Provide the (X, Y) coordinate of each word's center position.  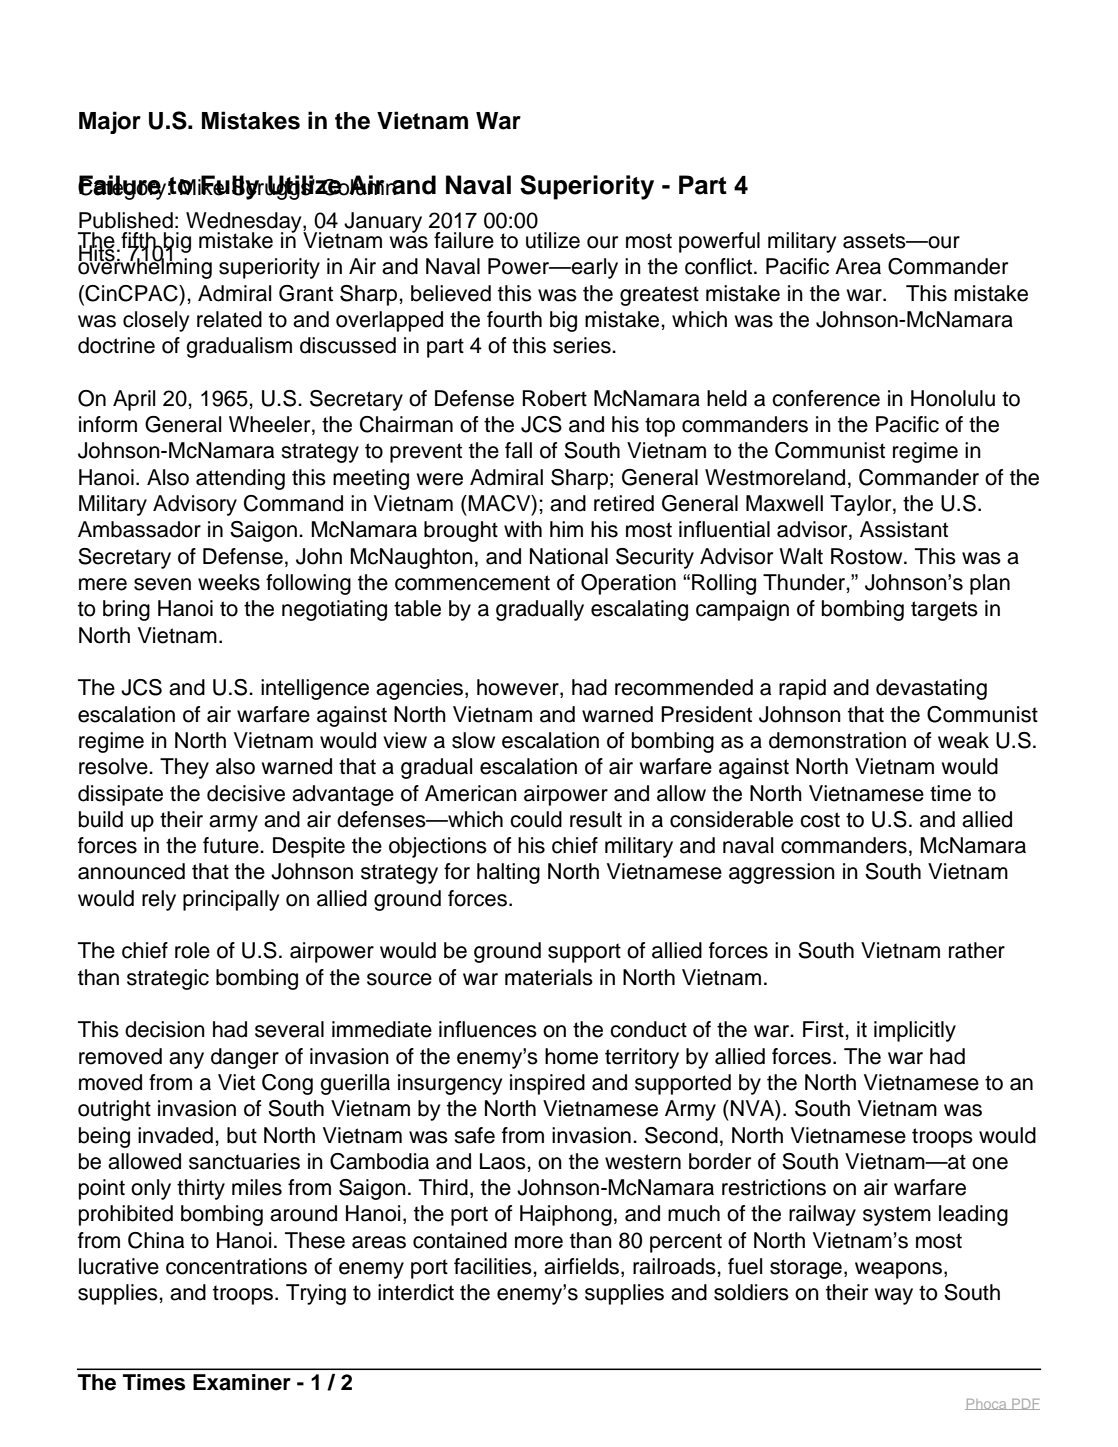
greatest (659, 296)
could (536, 819)
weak (963, 740)
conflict (720, 266)
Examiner (242, 1382)
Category (122, 188)
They (184, 768)
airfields (581, 1266)
